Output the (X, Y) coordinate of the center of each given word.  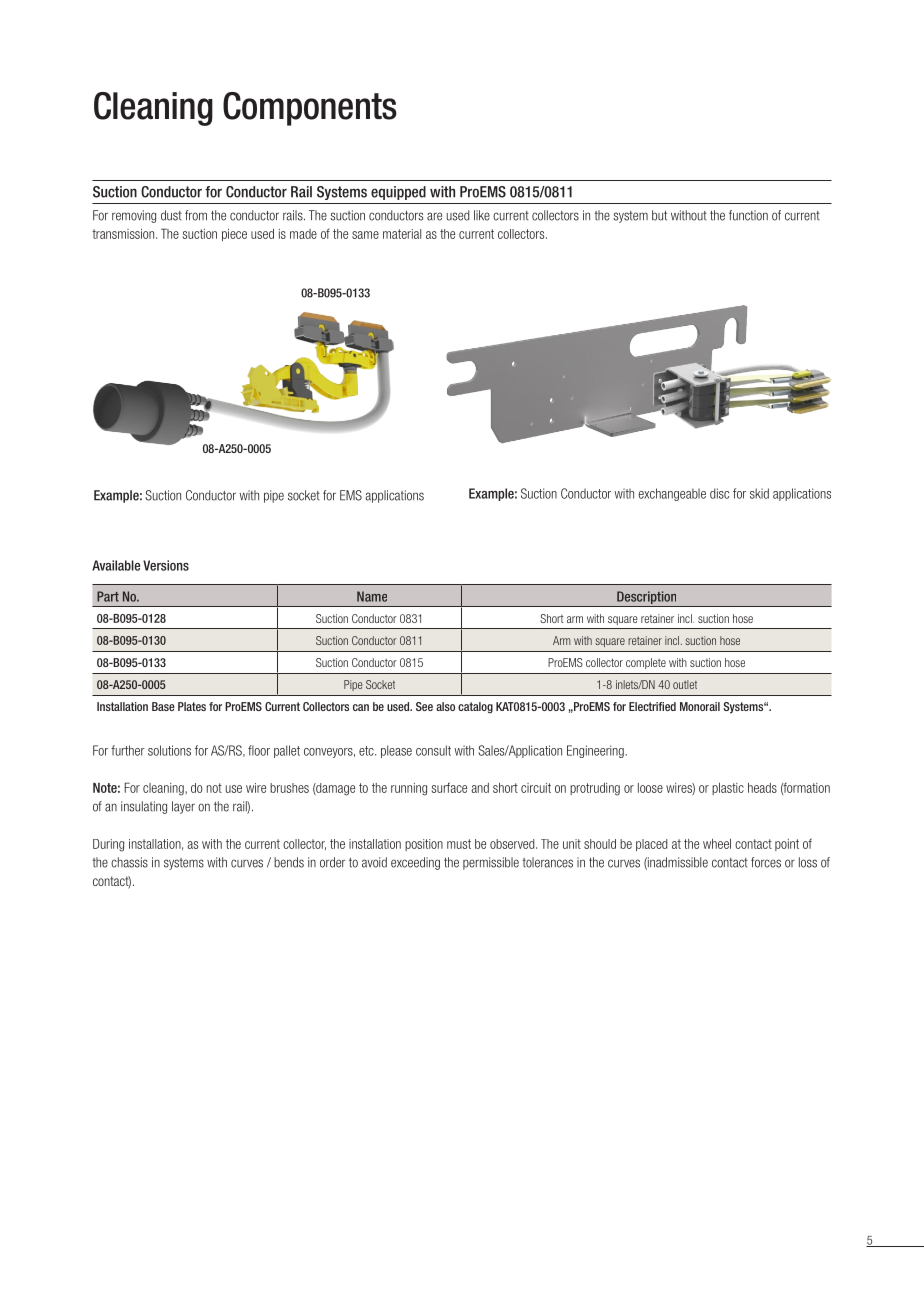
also (445, 706)
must (459, 844)
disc (719, 493)
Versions (166, 565)
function (748, 215)
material (402, 234)
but (659, 215)
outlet (685, 684)
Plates (192, 706)
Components (310, 109)
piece (234, 235)
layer (183, 807)
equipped (398, 193)
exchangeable (672, 494)
